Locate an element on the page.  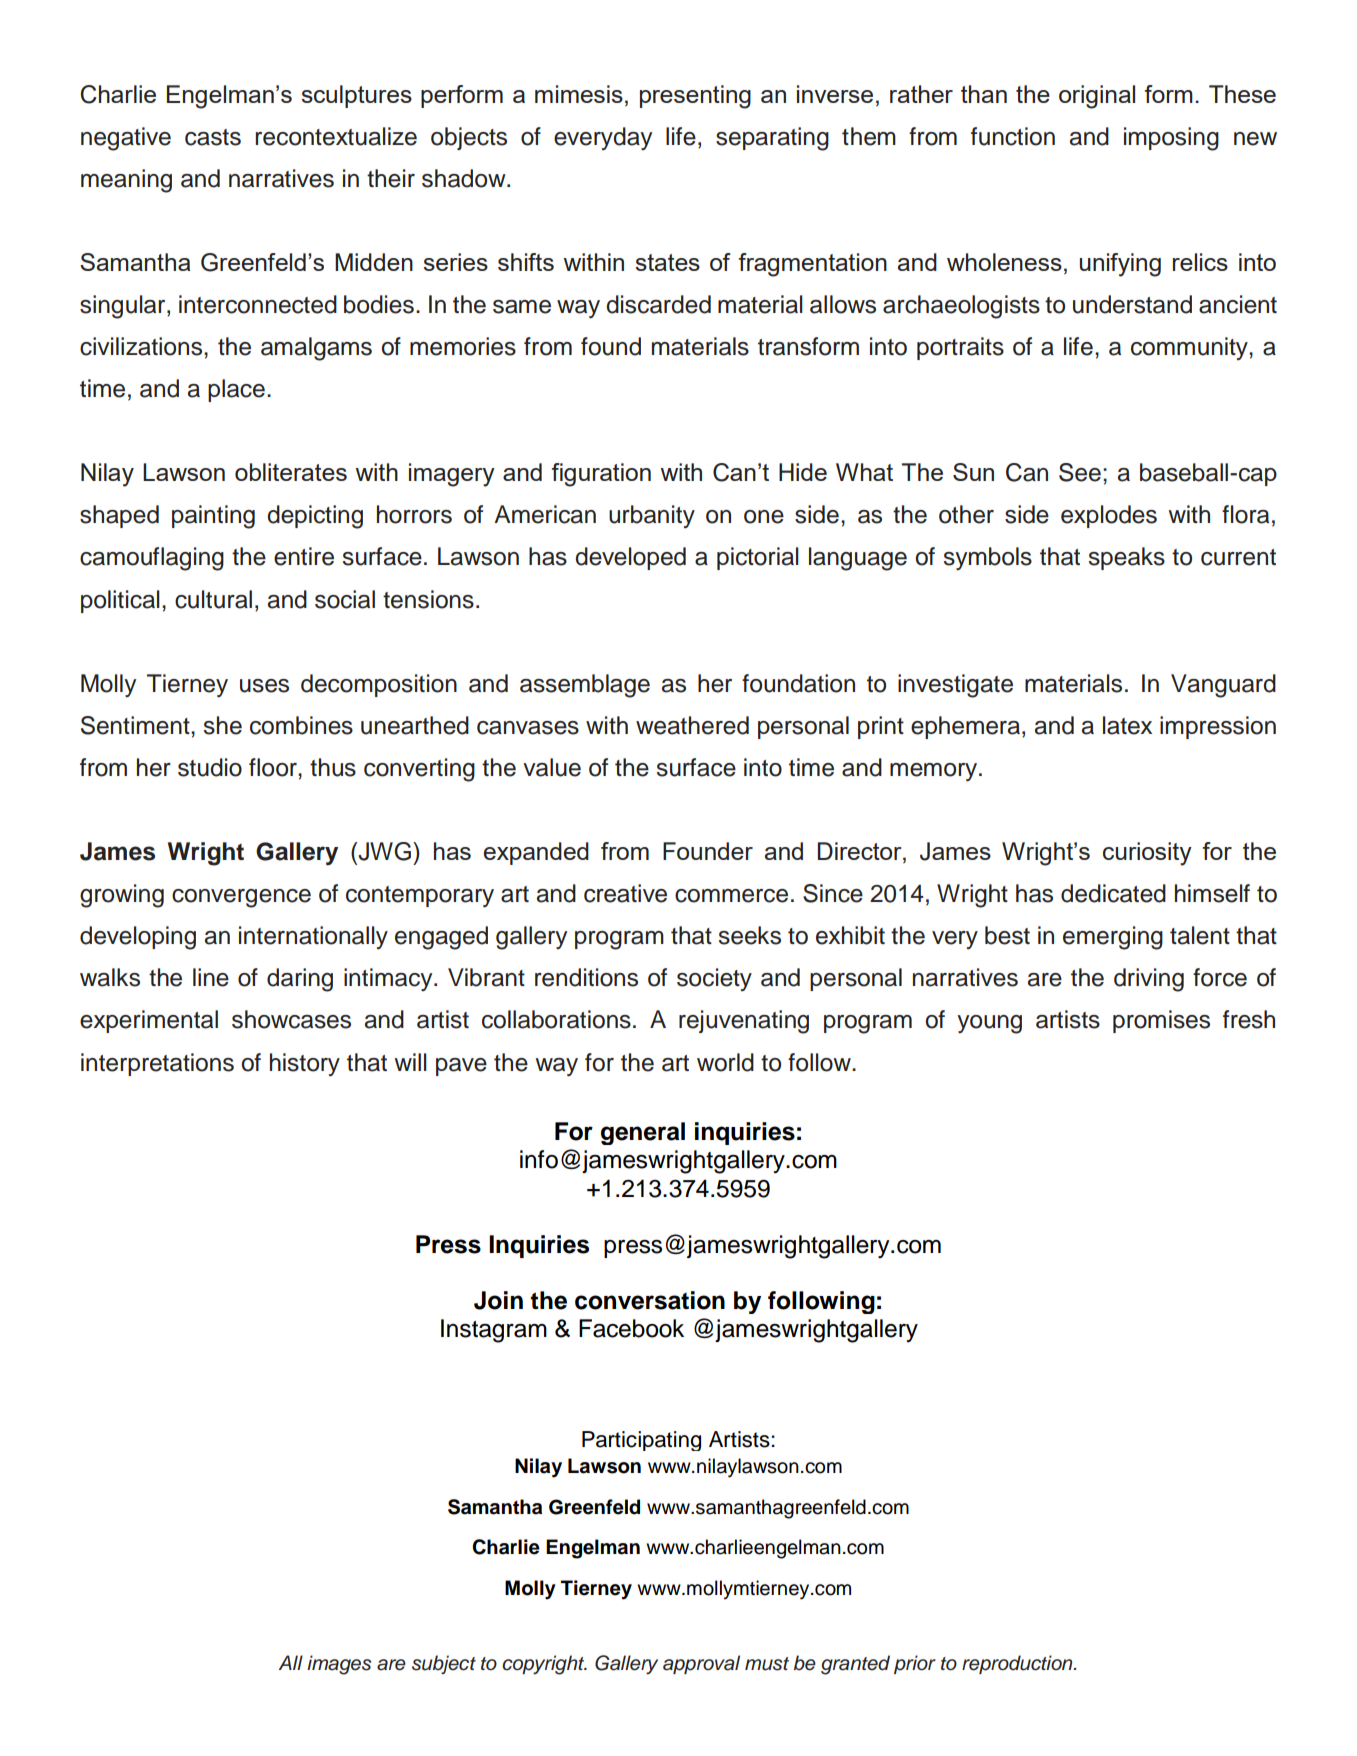
commerce is located at coordinates (731, 896).
